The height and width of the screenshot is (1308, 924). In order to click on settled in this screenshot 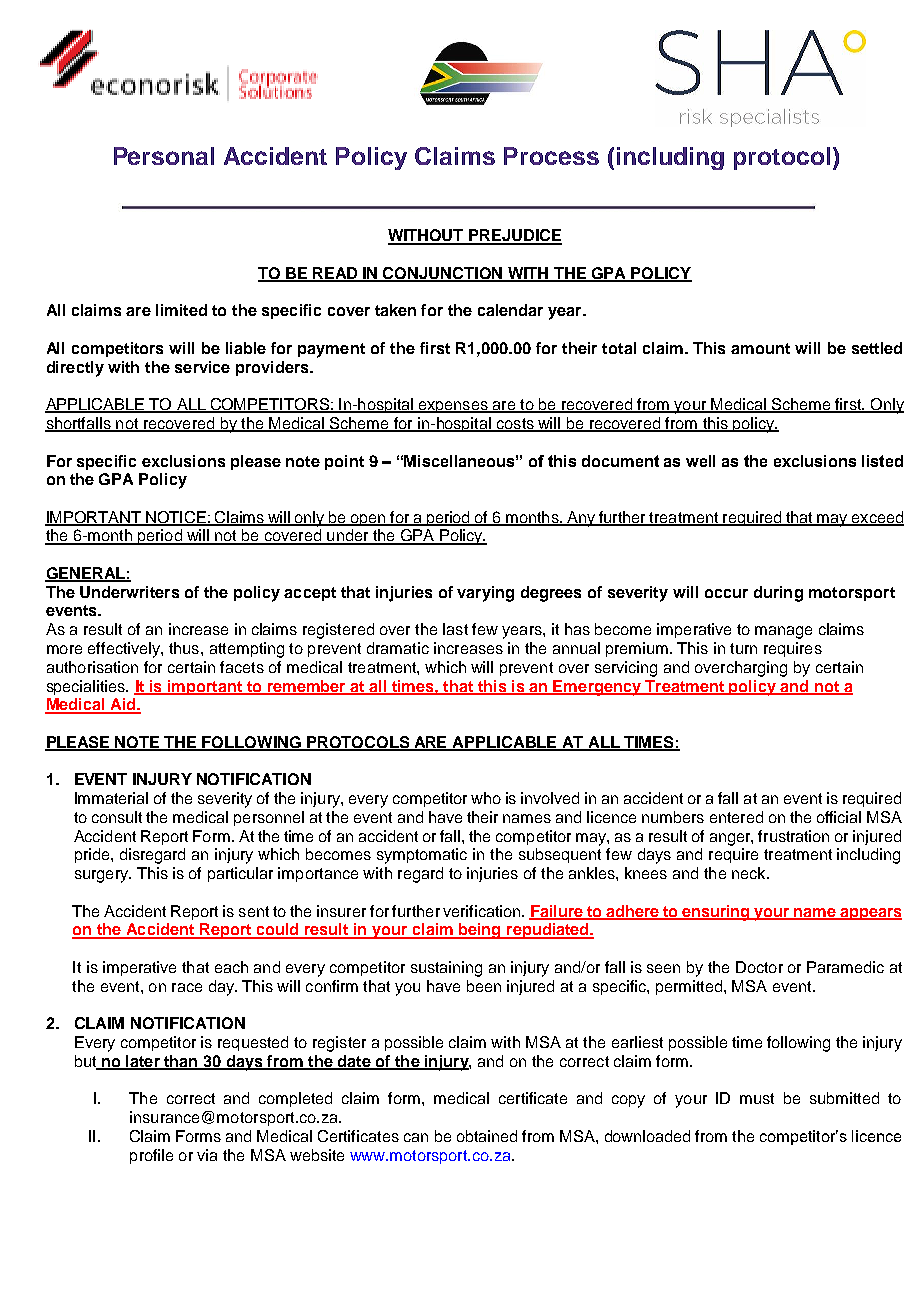, I will do `click(877, 348)`.
